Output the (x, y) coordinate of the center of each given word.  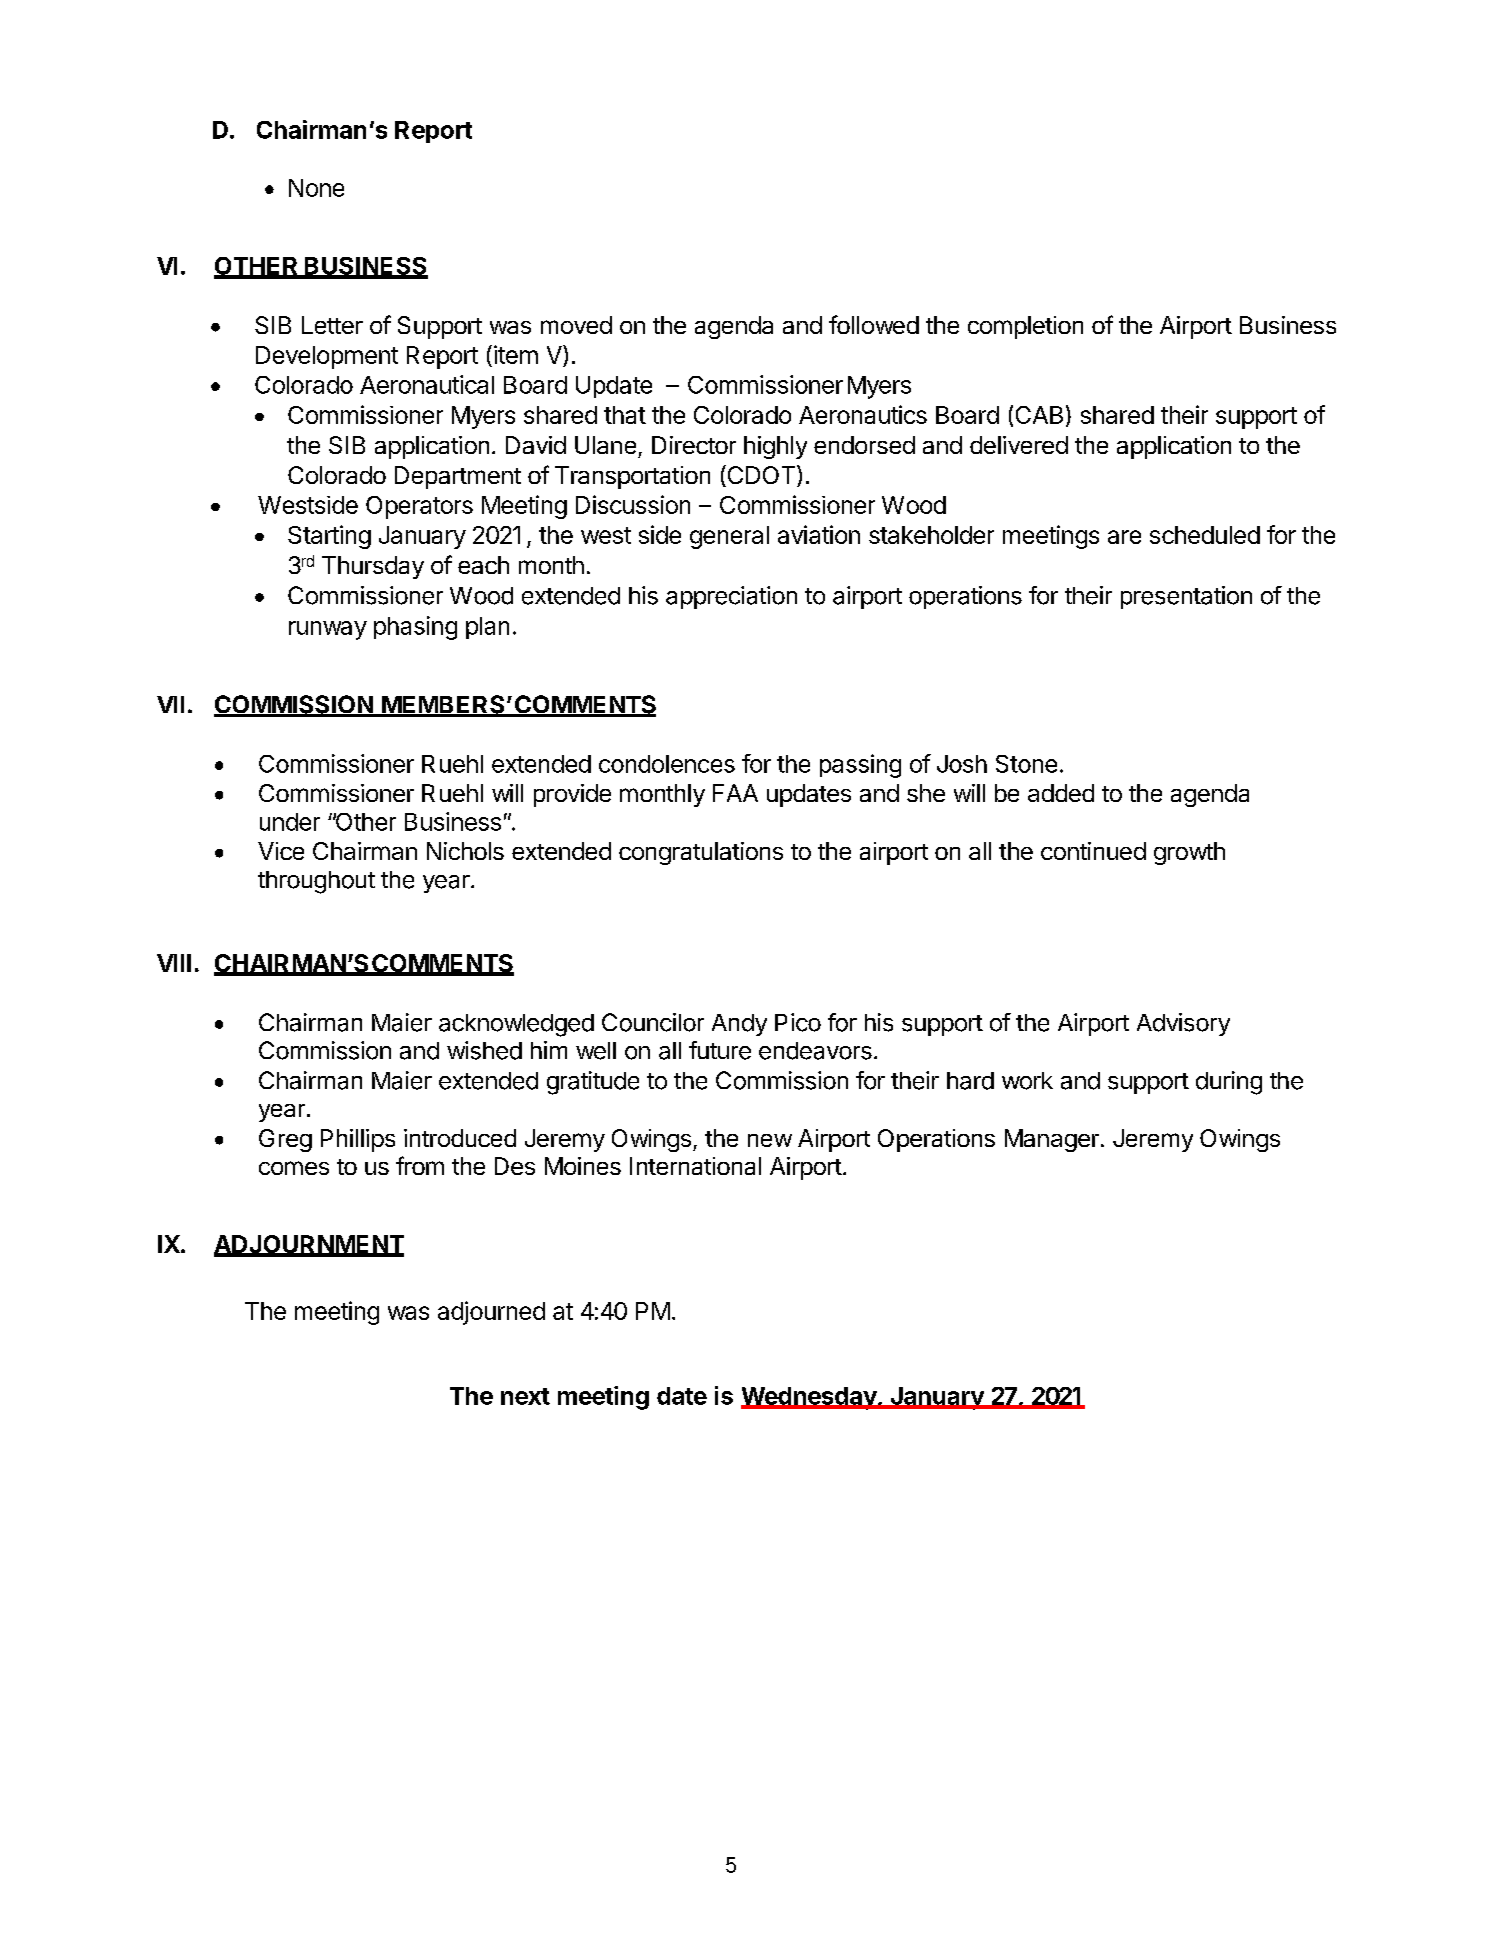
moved (576, 325)
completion (1025, 327)
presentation (1186, 597)
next (525, 1396)
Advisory (1183, 1024)
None (316, 188)
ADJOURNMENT (309, 1245)
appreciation (731, 597)
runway (328, 630)
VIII (174, 963)
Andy (739, 1025)
